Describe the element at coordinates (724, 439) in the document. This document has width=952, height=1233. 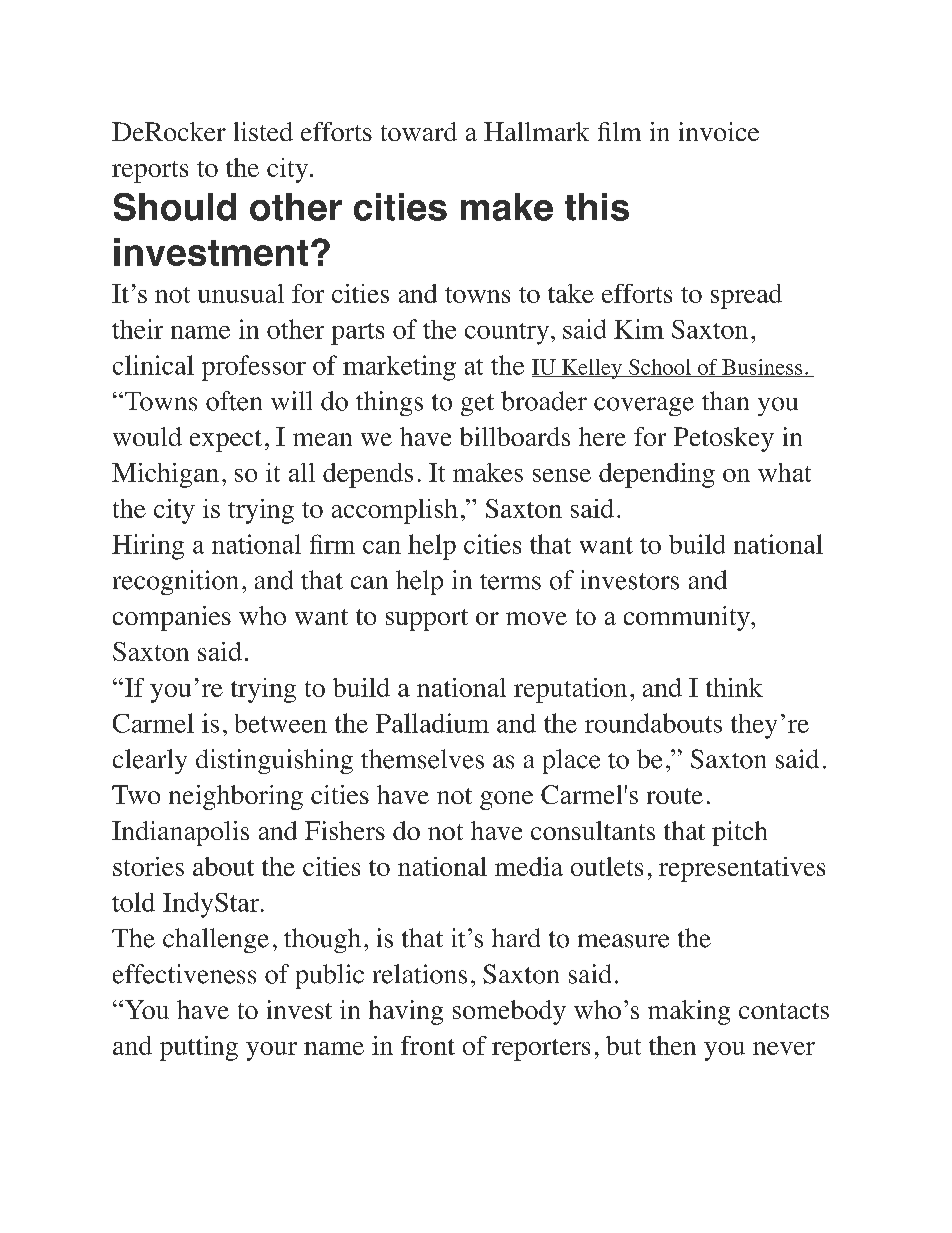
I see `Petoskey` at that location.
